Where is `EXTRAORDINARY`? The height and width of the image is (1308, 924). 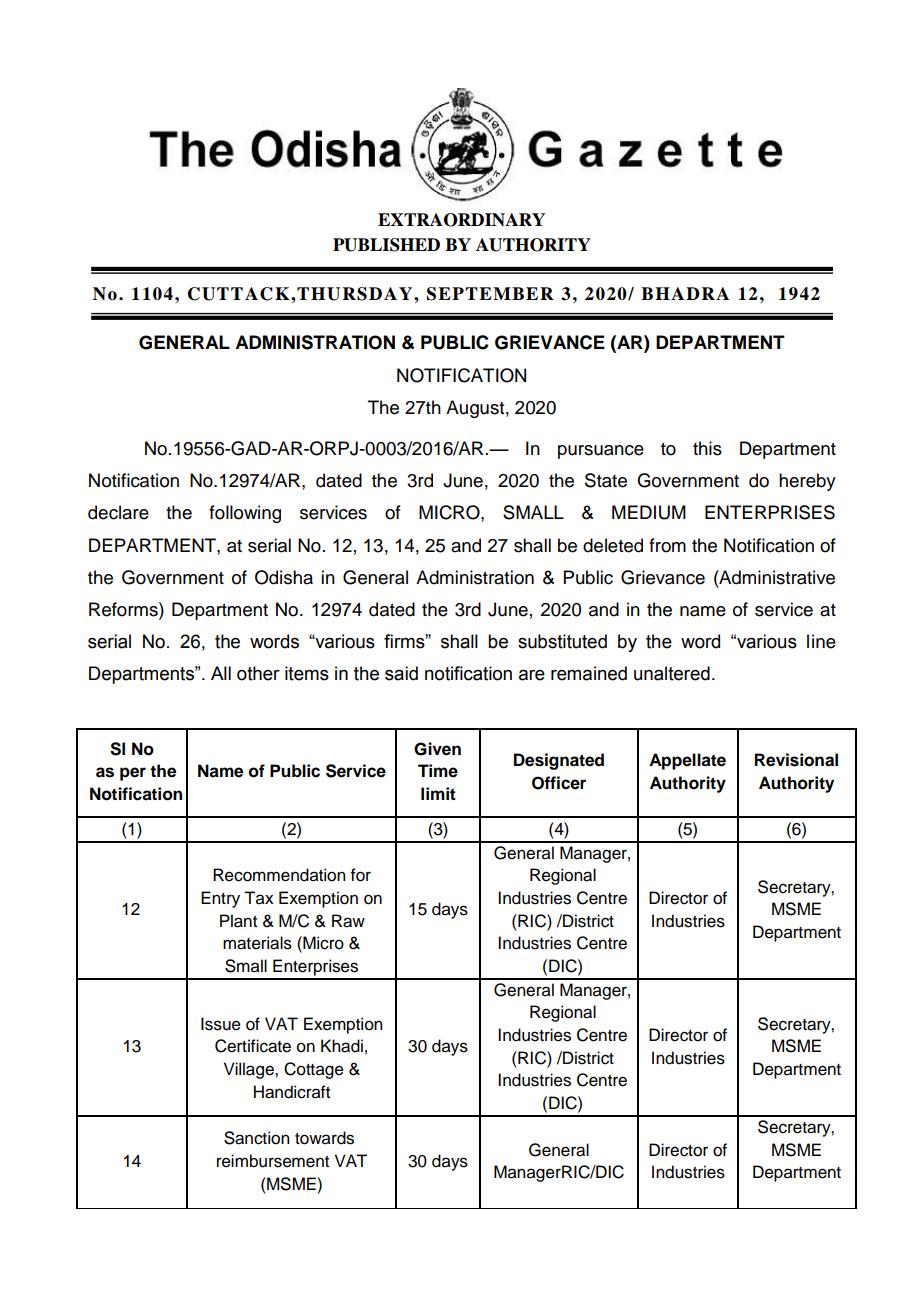 EXTRAORDINARY is located at coordinates (461, 220).
